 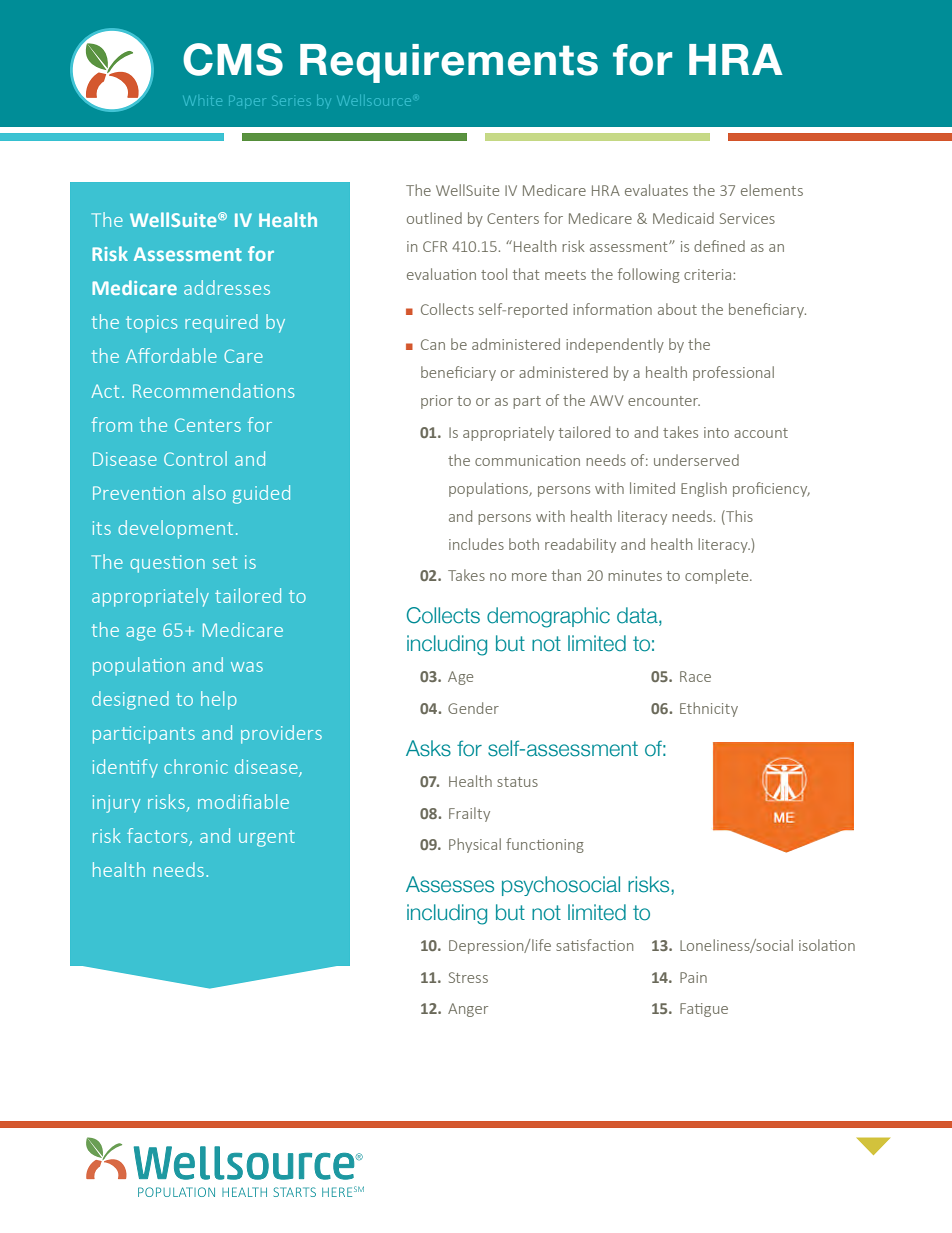 What do you see at coordinates (693, 977) in the screenshot?
I see `Pain` at bounding box center [693, 977].
